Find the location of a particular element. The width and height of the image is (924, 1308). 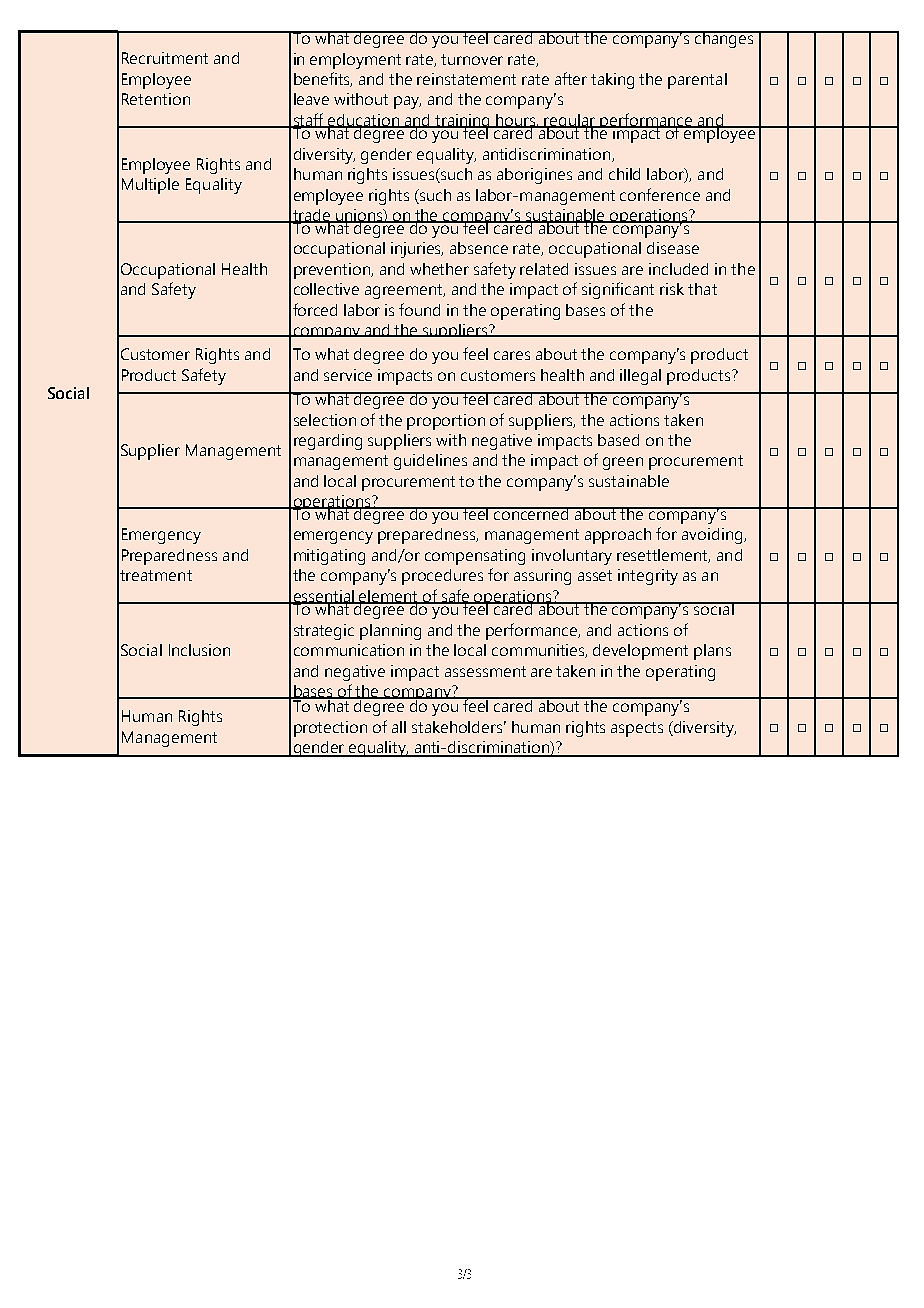

parental is located at coordinates (697, 81).
